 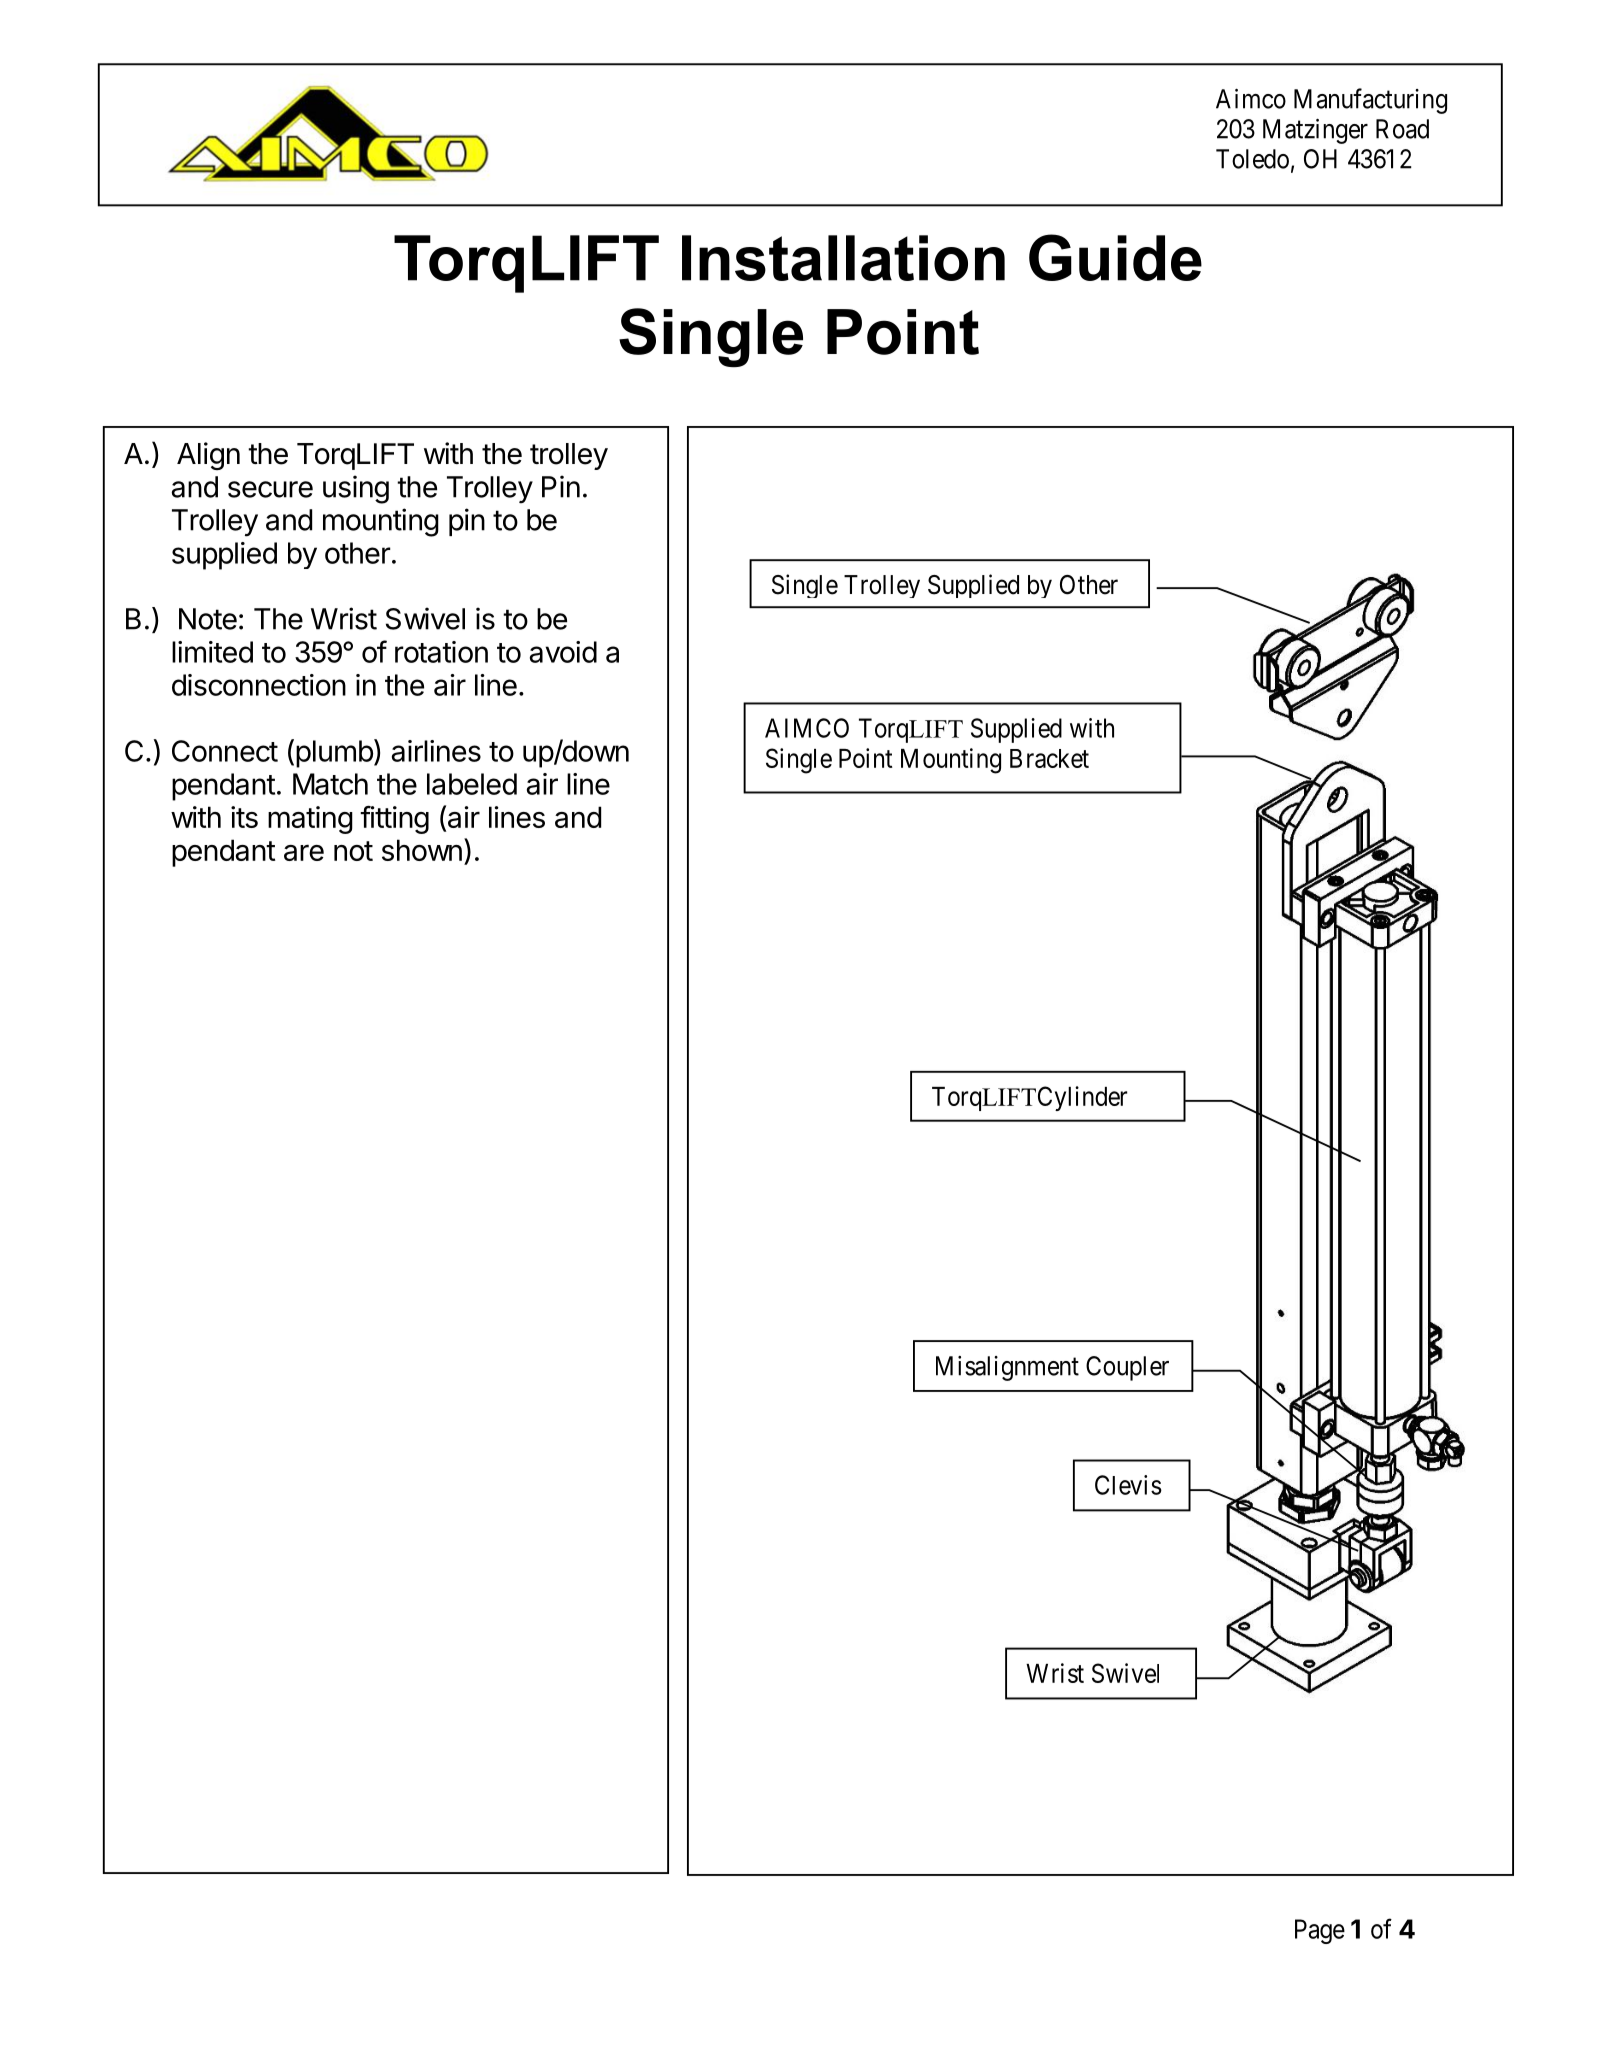 What do you see at coordinates (1320, 1931) in the screenshot?
I see `Page` at bounding box center [1320, 1931].
